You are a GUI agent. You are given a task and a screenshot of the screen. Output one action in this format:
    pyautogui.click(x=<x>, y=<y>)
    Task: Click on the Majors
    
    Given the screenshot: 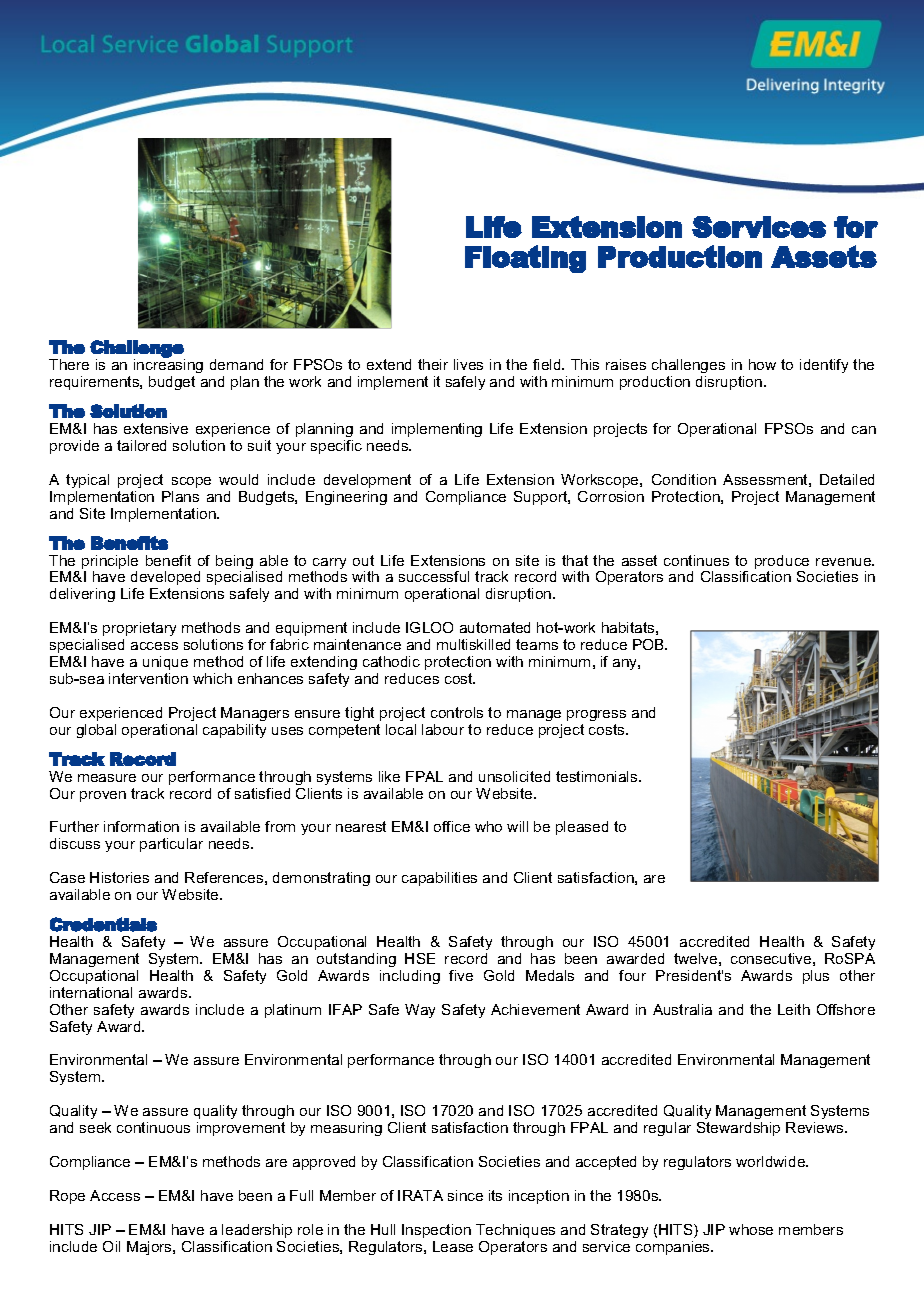 What is the action you would take?
    pyautogui.click(x=150, y=1248)
